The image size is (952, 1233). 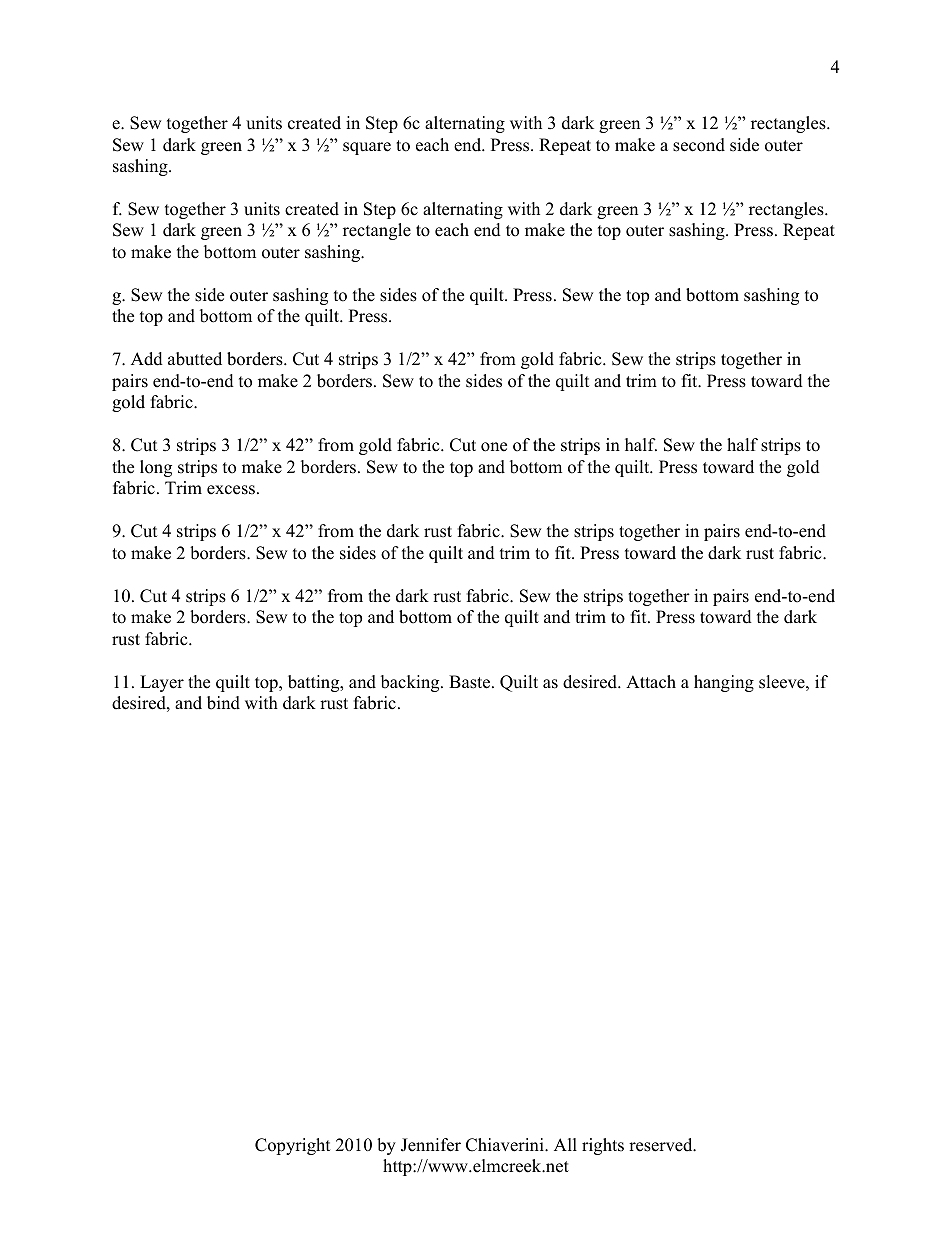 I want to click on Copyright, so click(x=292, y=1146).
